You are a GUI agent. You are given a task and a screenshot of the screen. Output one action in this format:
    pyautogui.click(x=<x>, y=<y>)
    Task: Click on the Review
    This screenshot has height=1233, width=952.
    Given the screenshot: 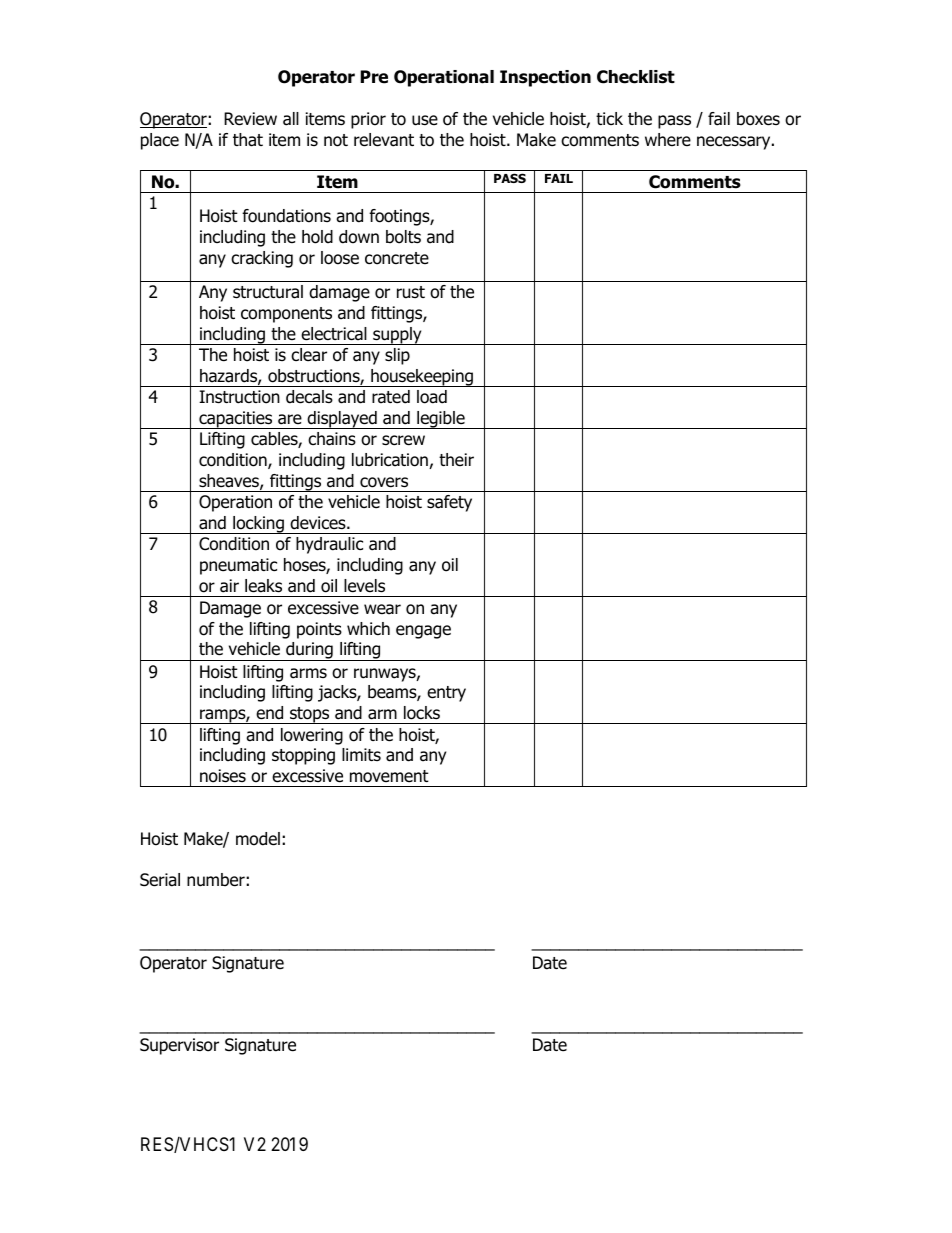 What is the action you would take?
    pyautogui.click(x=250, y=119)
